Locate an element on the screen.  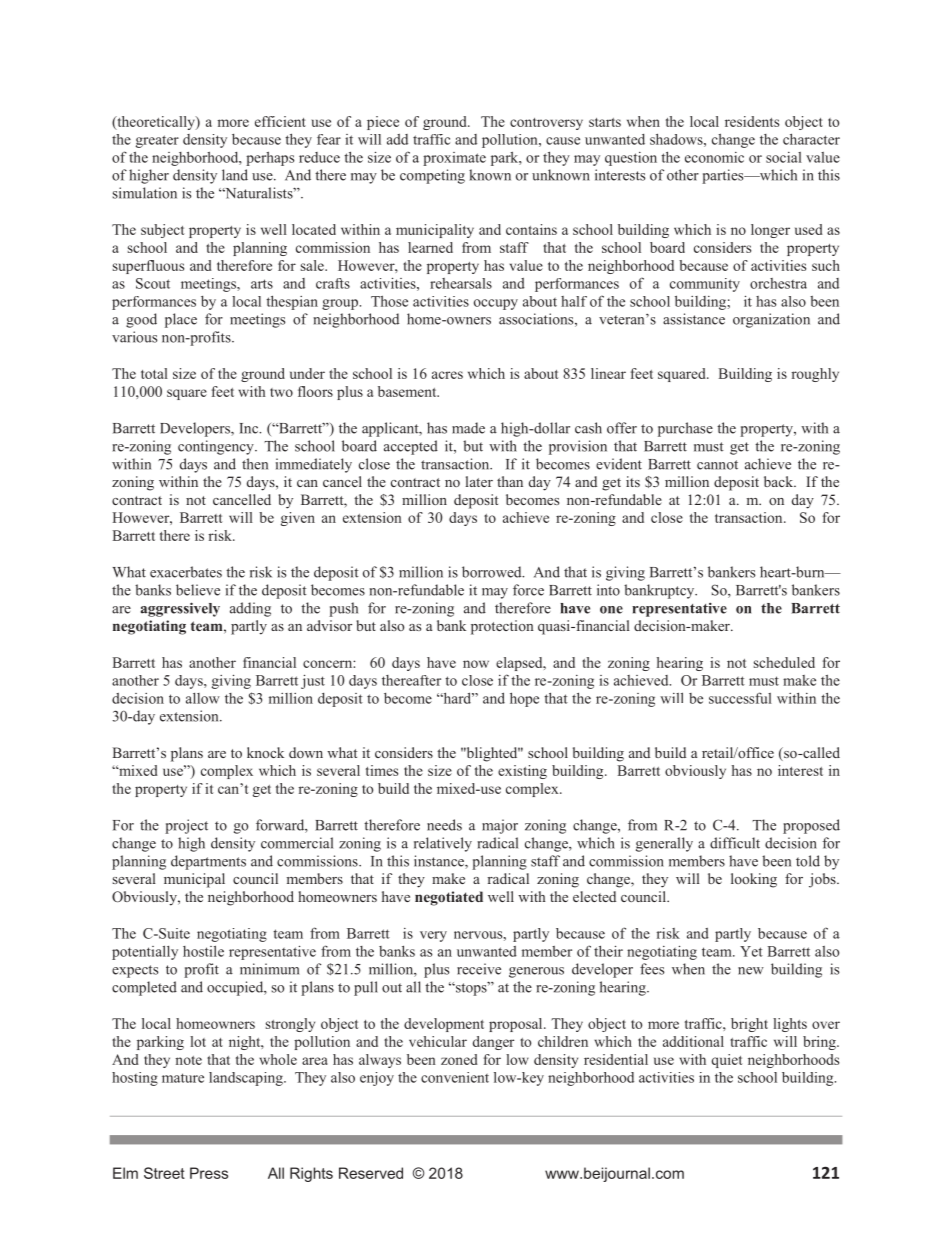
greater is located at coordinates (157, 141).
